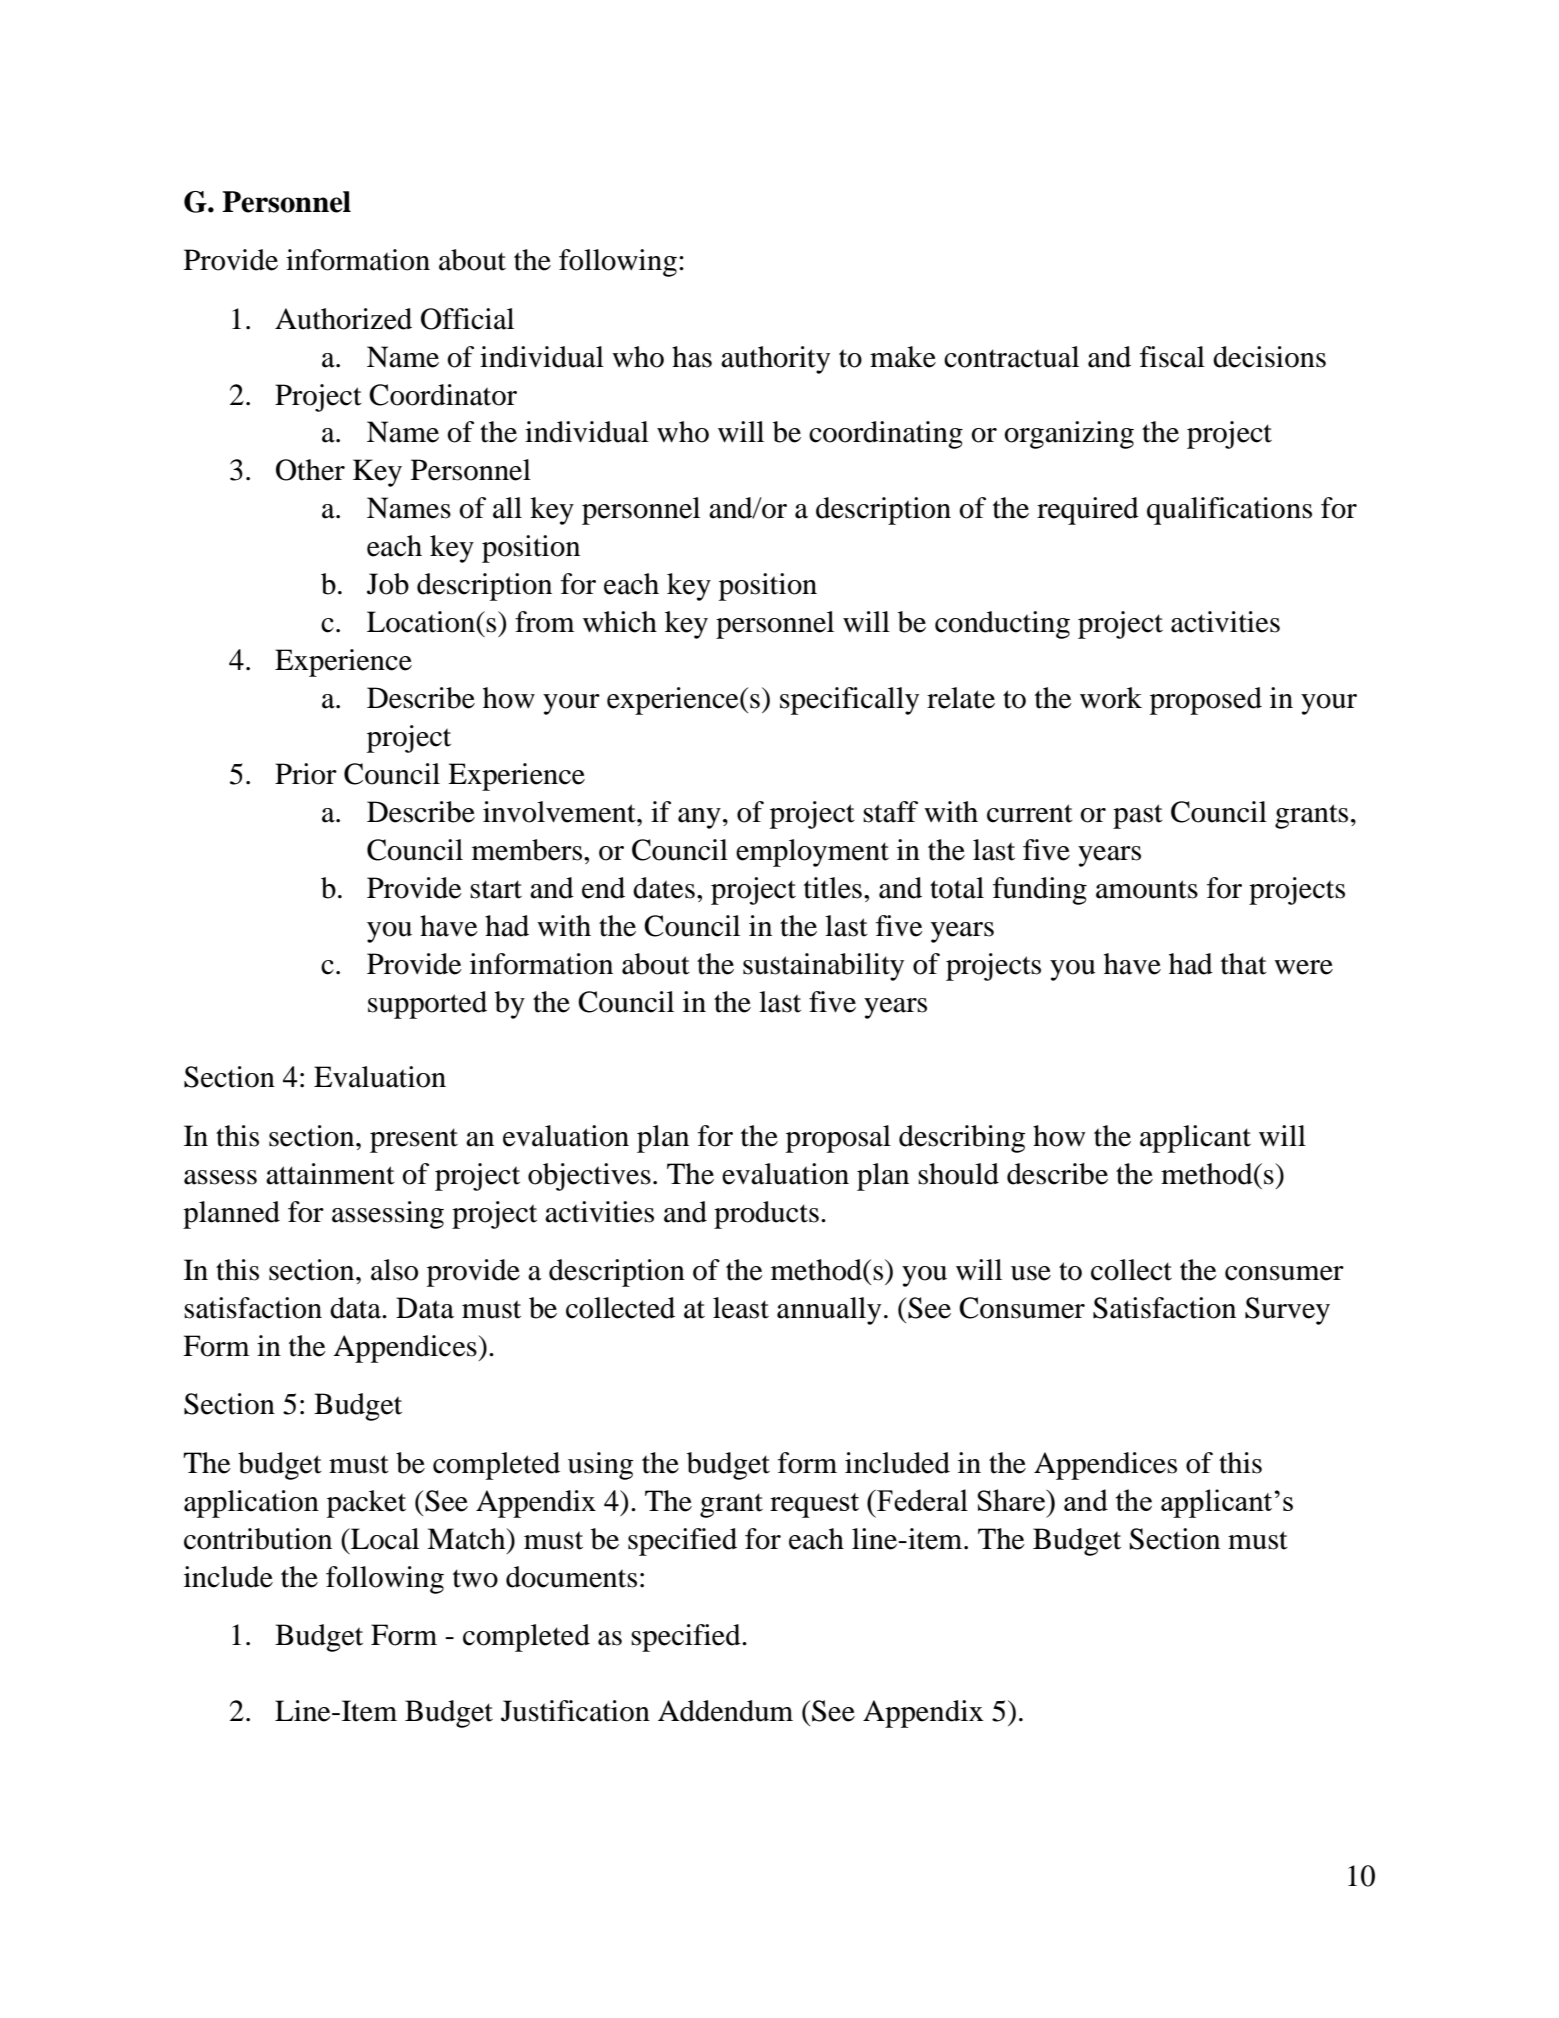  I want to click on packet, so click(366, 1504).
